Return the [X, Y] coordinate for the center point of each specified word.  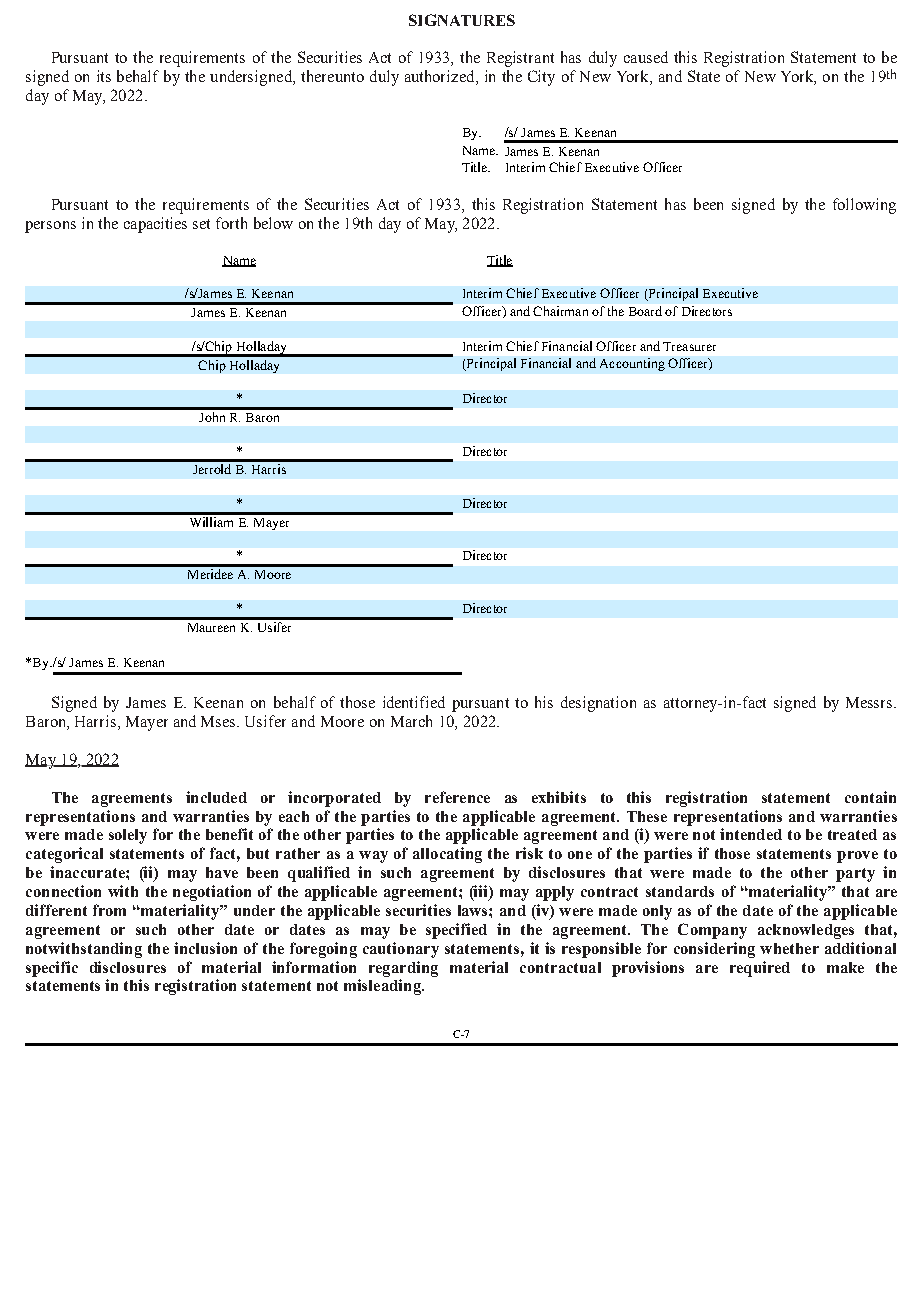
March [411, 721]
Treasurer [689, 346]
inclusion [205, 948]
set [201, 224]
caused [646, 57]
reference [457, 797]
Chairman [560, 311]
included [216, 797]
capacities [155, 225]
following [864, 206]
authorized [441, 77]
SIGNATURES [462, 20]
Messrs [870, 702]
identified [414, 702]
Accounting [632, 364]
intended [751, 834]
